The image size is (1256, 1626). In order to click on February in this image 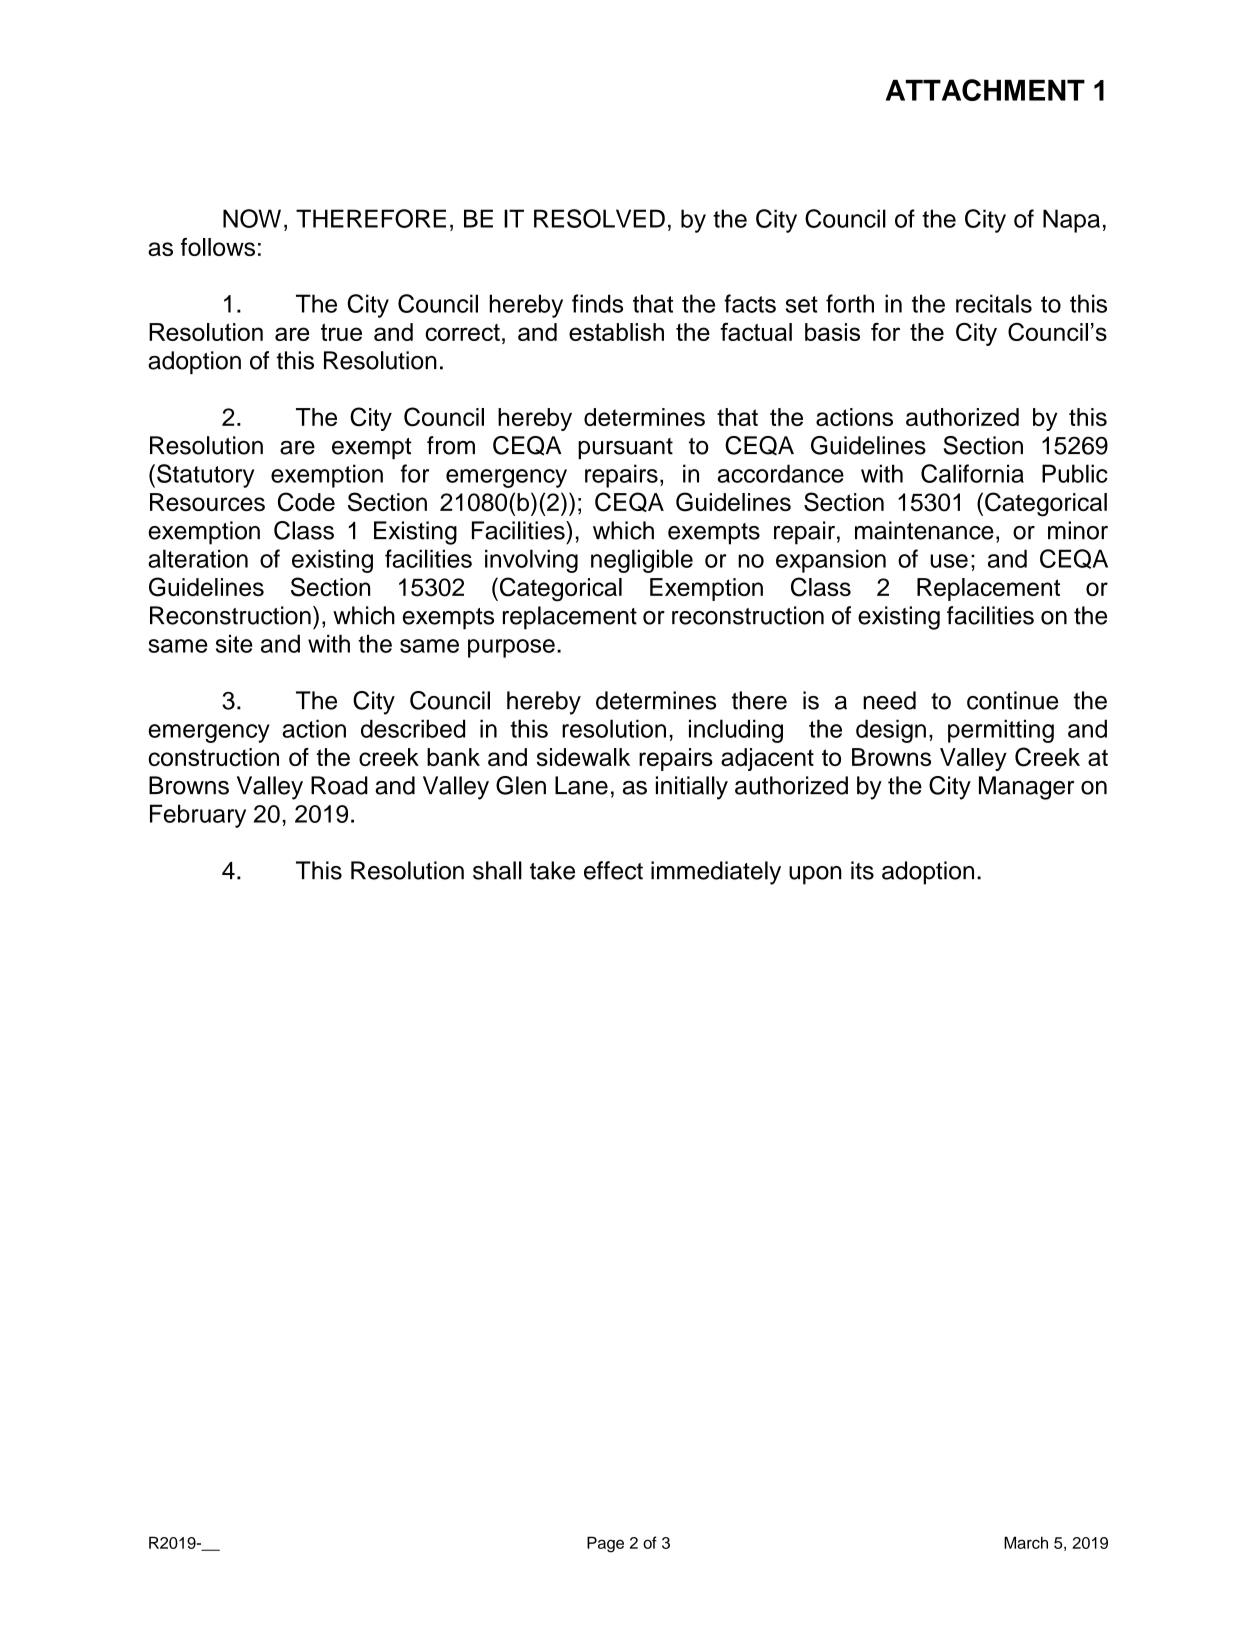, I will do `click(198, 816)`.
